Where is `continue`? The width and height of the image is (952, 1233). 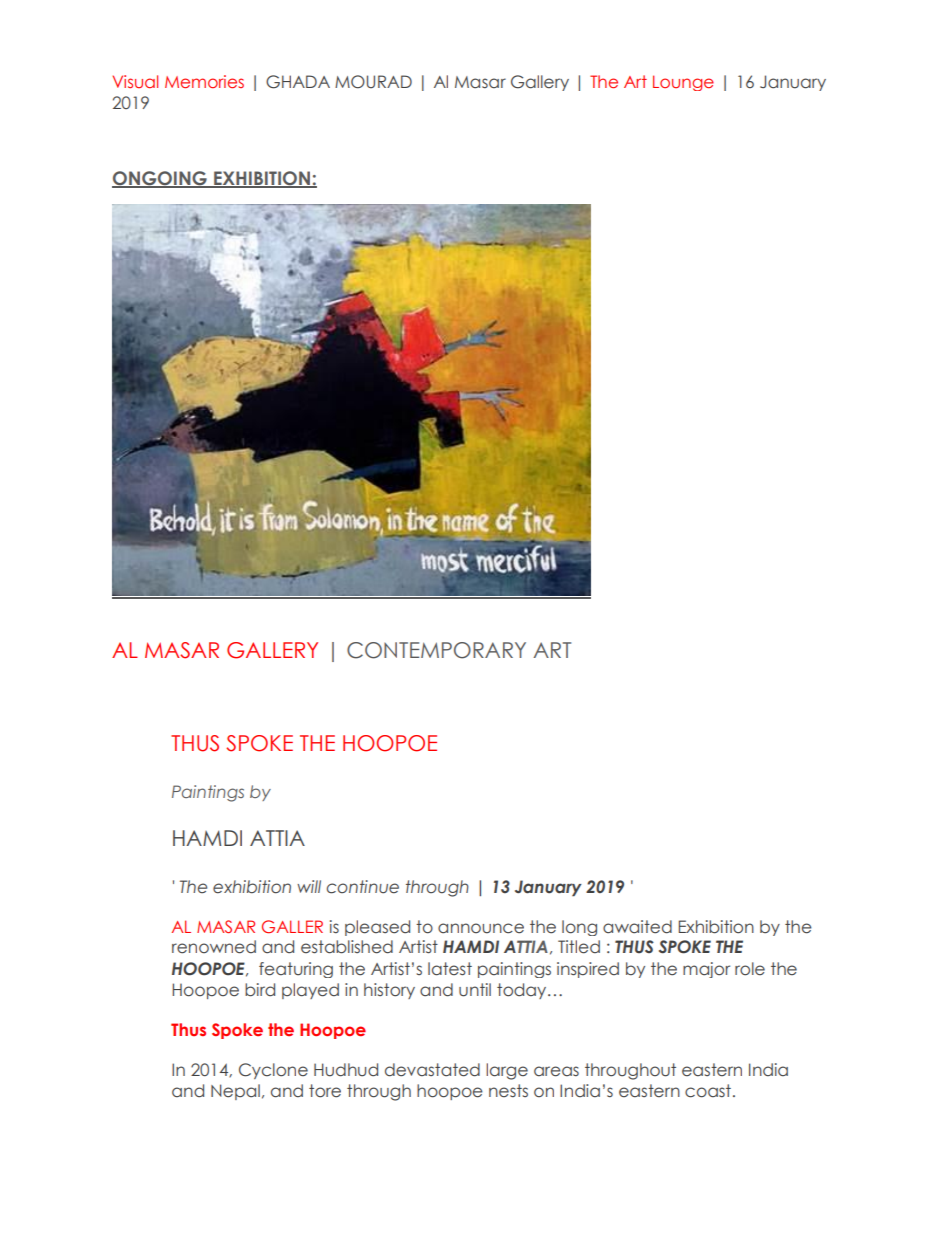
continue is located at coordinates (363, 887).
